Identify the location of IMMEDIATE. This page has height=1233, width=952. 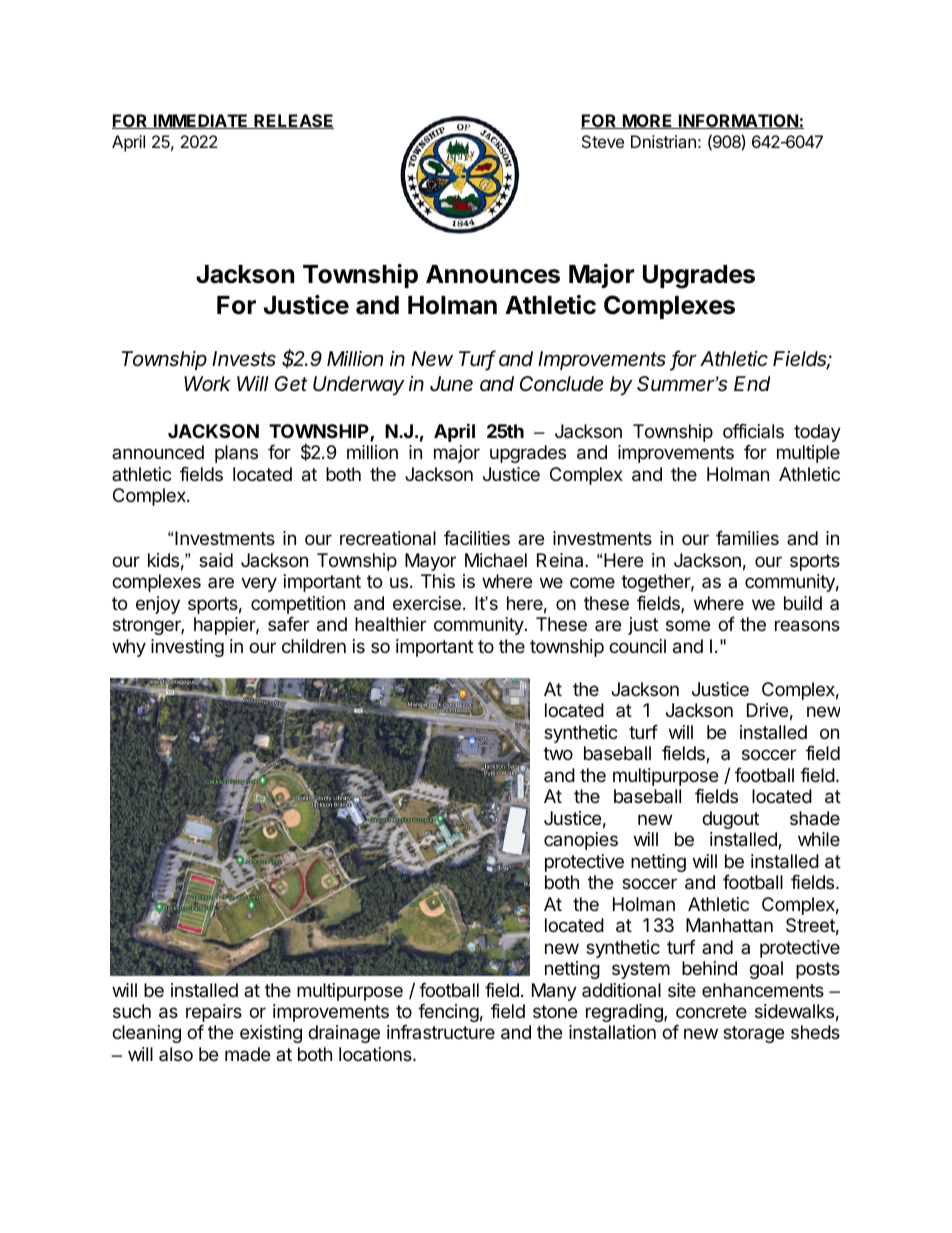
(201, 121).
